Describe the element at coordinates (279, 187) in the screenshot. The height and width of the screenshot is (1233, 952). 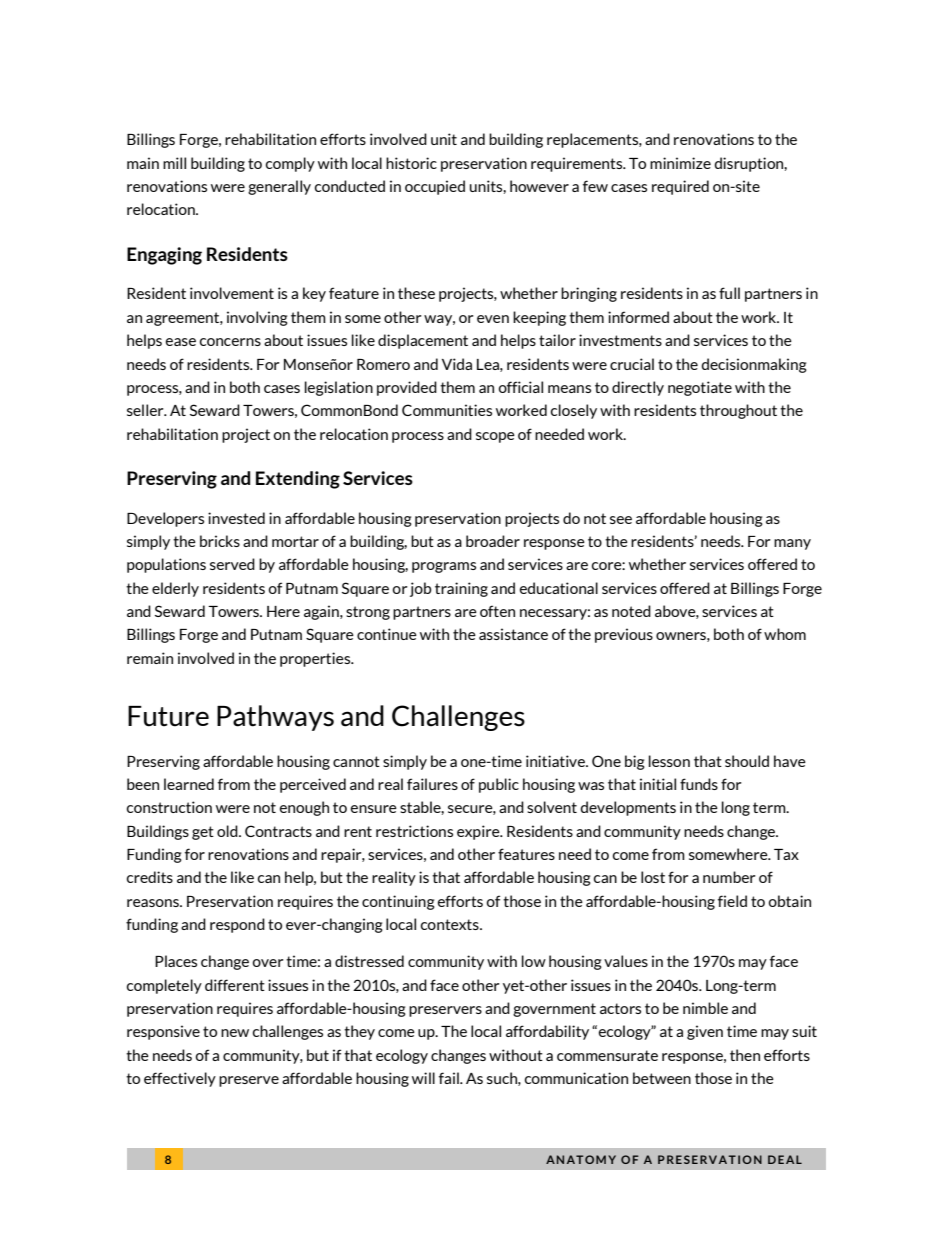
I see `generally` at that location.
